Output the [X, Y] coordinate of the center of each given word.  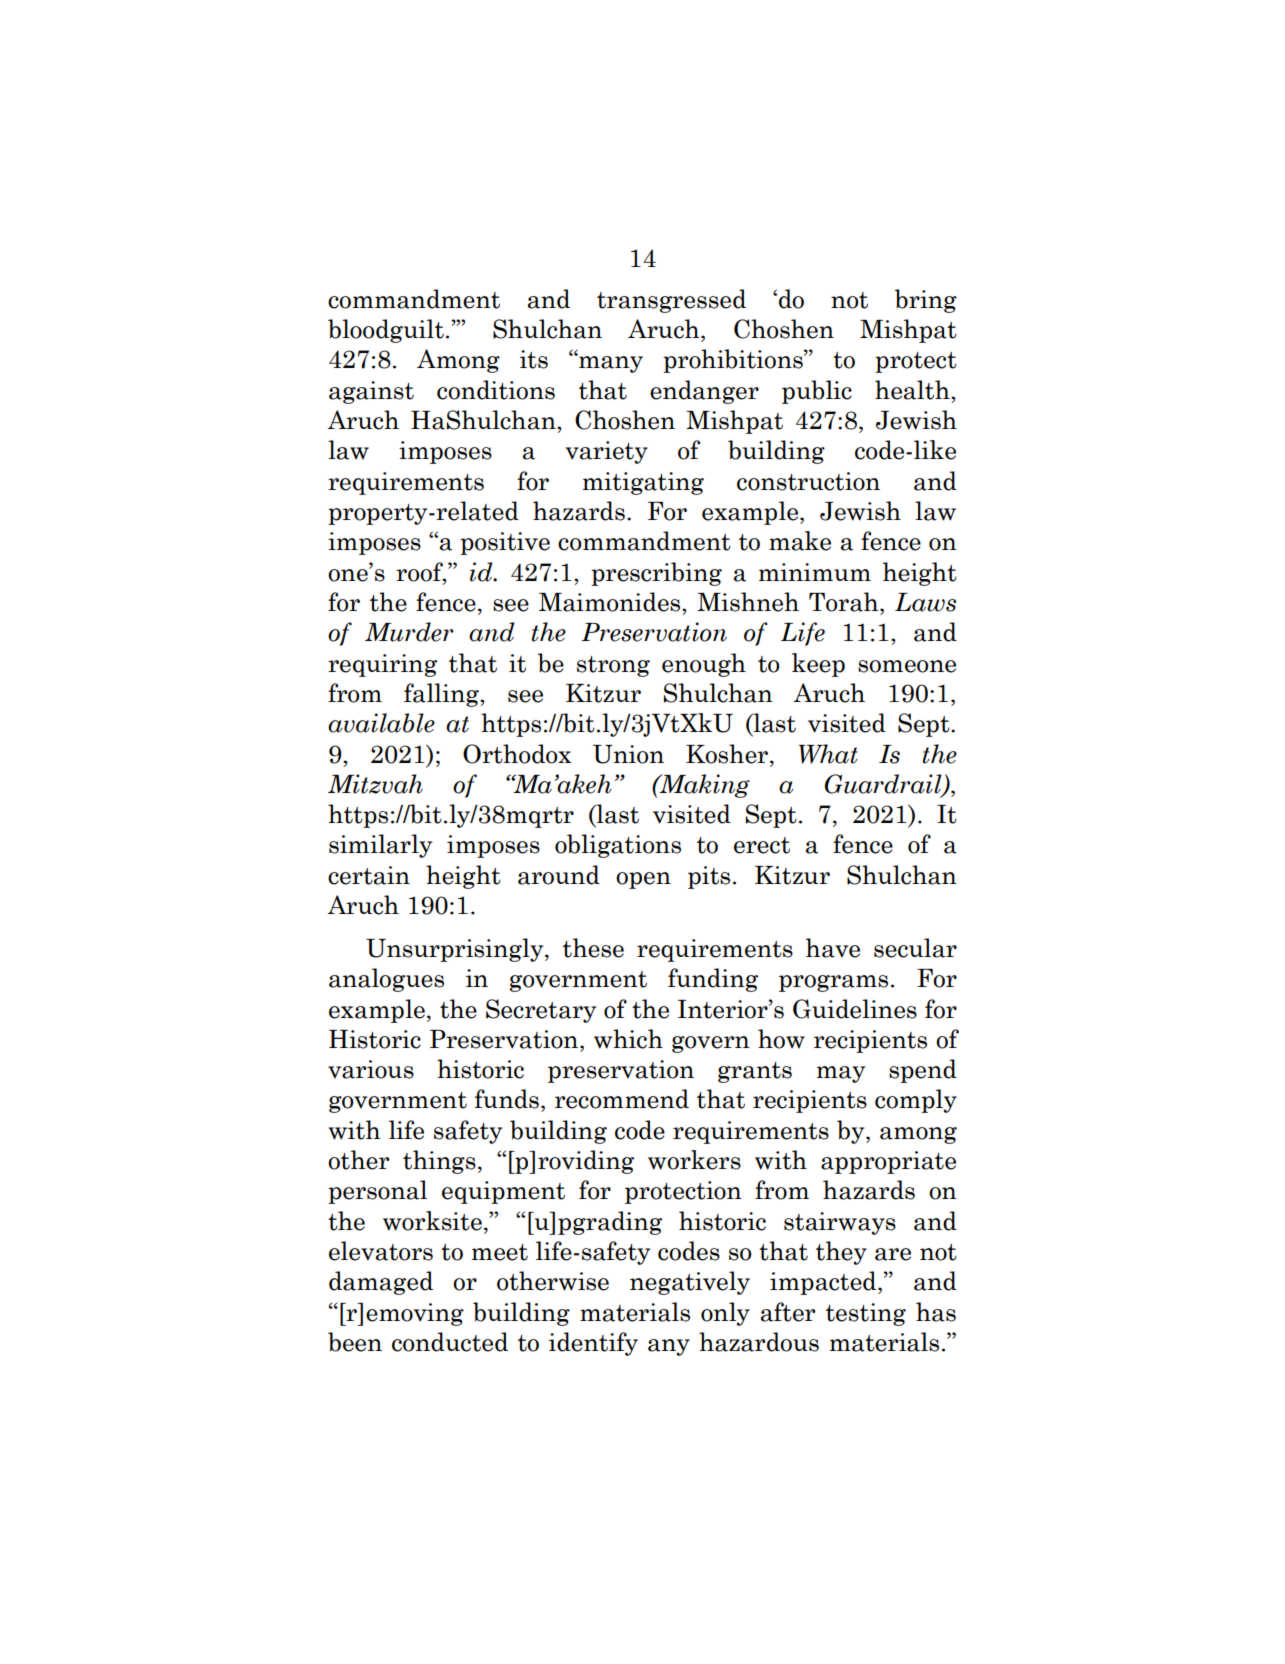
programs [833, 983]
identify [593, 1344]
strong [613, 666]
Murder [409, 632]
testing [866, 1314]
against [371, 392]
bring [926, 301]
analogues [386, 980]
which [628, 1039]
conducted [450, 1342]
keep [818, 665]
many [610, 363]
